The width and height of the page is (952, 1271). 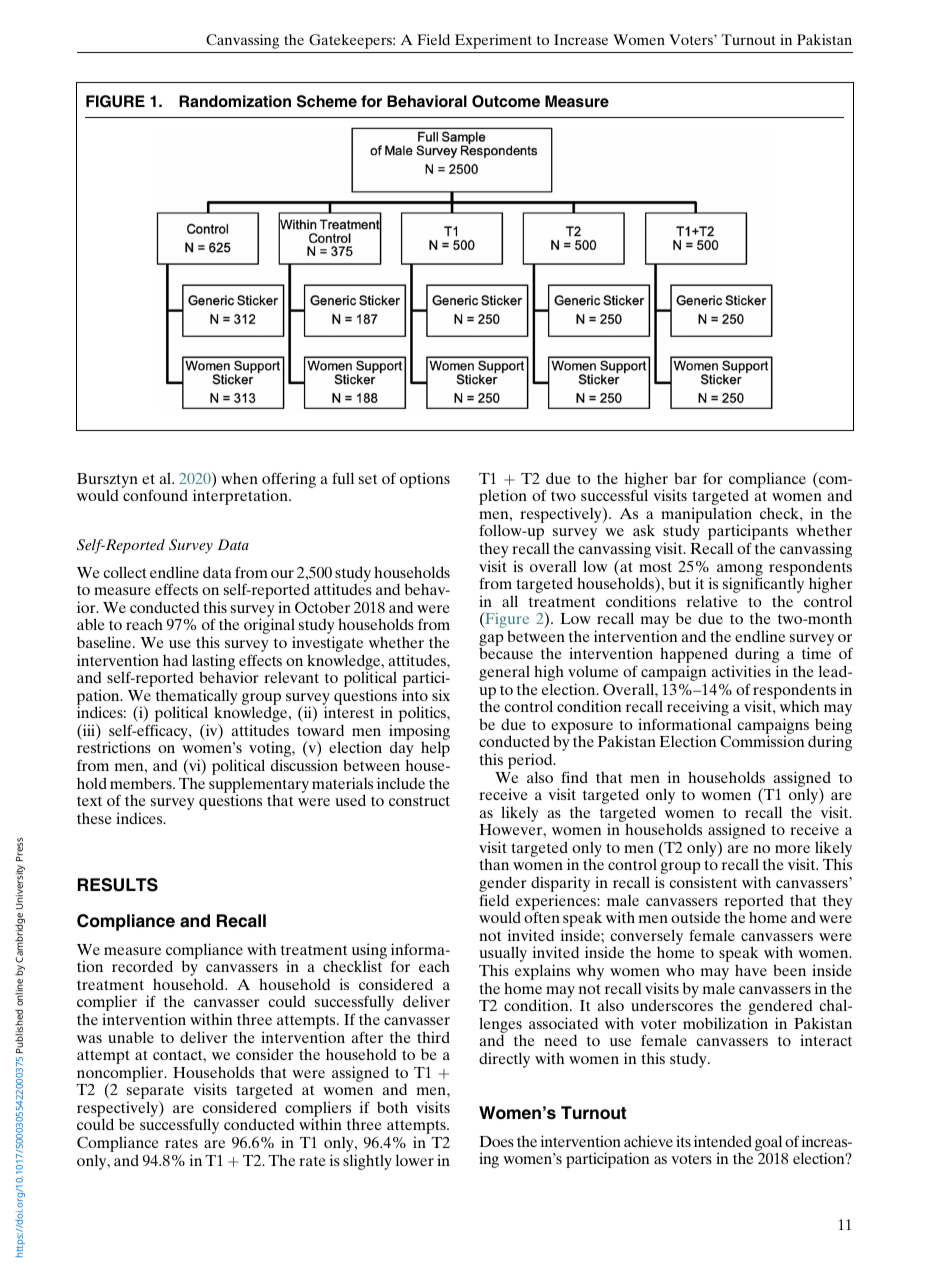 What do you see at coordinates (368, 479) in the page?
I see `set` at bounding box center [368, 479].
